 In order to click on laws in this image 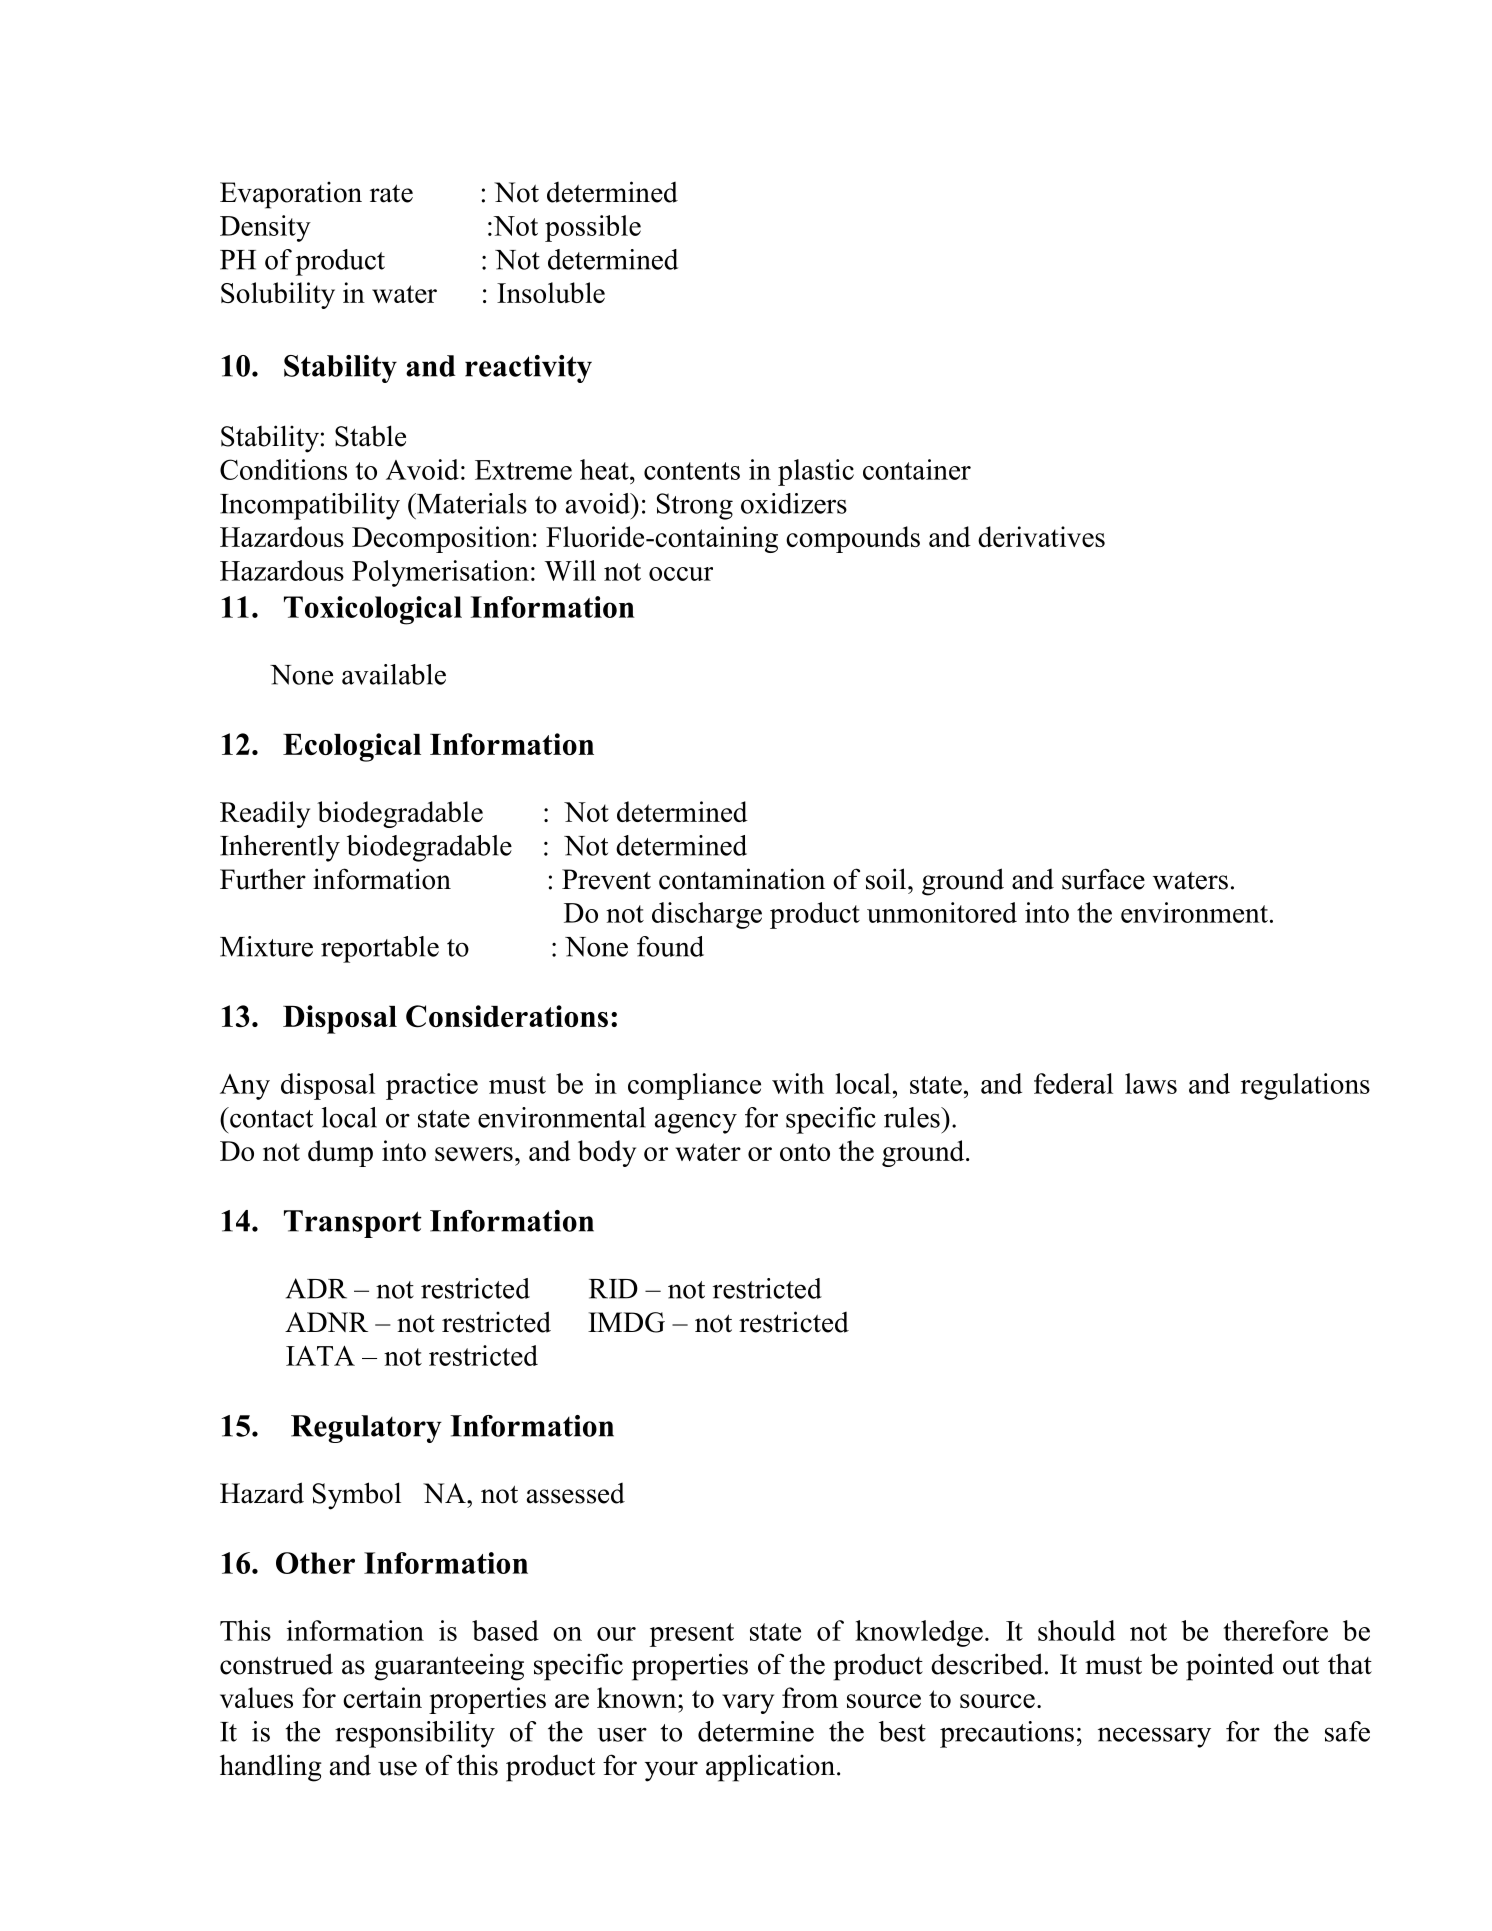, I will do `click(1151, 1083)`.
